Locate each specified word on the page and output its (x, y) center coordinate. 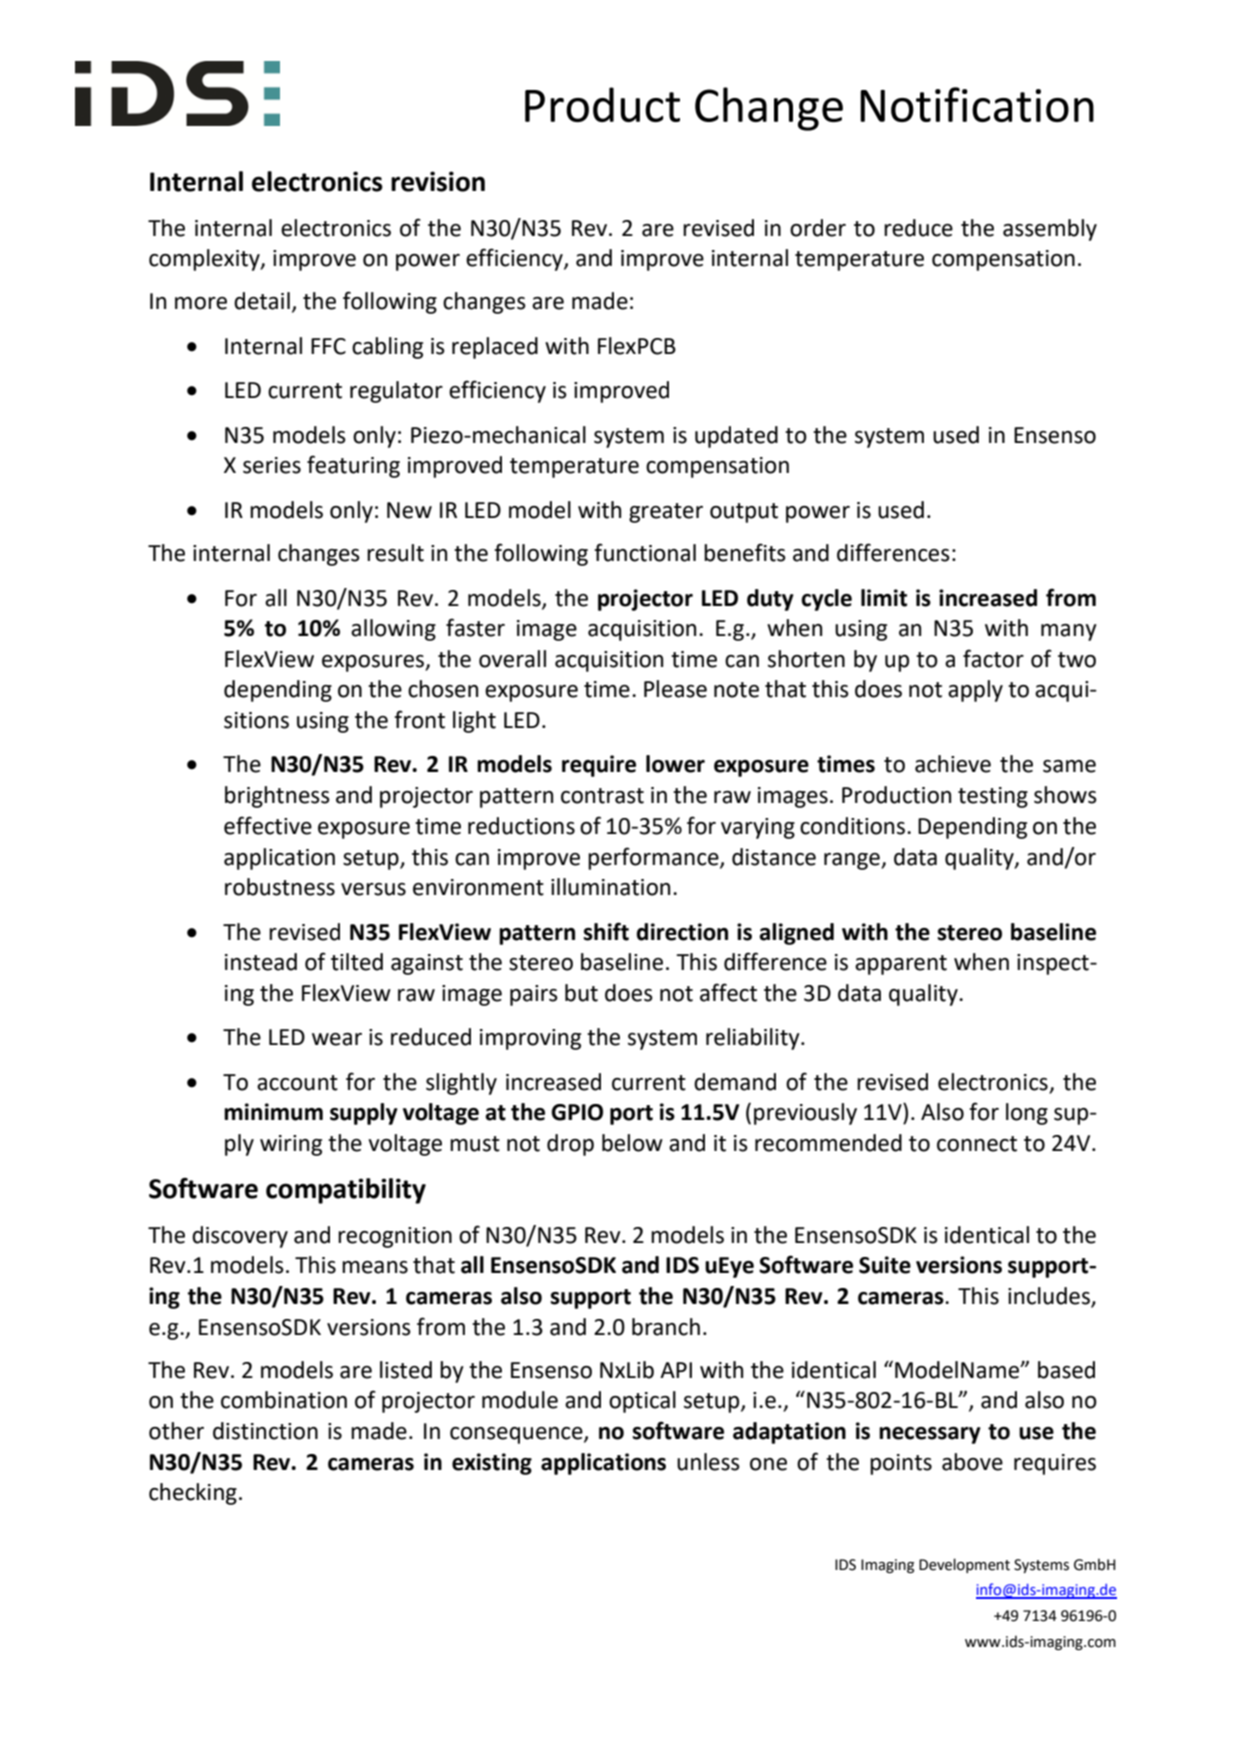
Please (675, 689)
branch (666, 1327)
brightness (277, 797)
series (272, 465)
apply (975, 691)
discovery (240, 1237)
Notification (977, 104)
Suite (885, 1265)
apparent (901, 965)
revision (438, 181)
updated (736, 437)
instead (261, 962)
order (818, 228)
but (581, 993)
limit (884, 598)
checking (193, 1494)
